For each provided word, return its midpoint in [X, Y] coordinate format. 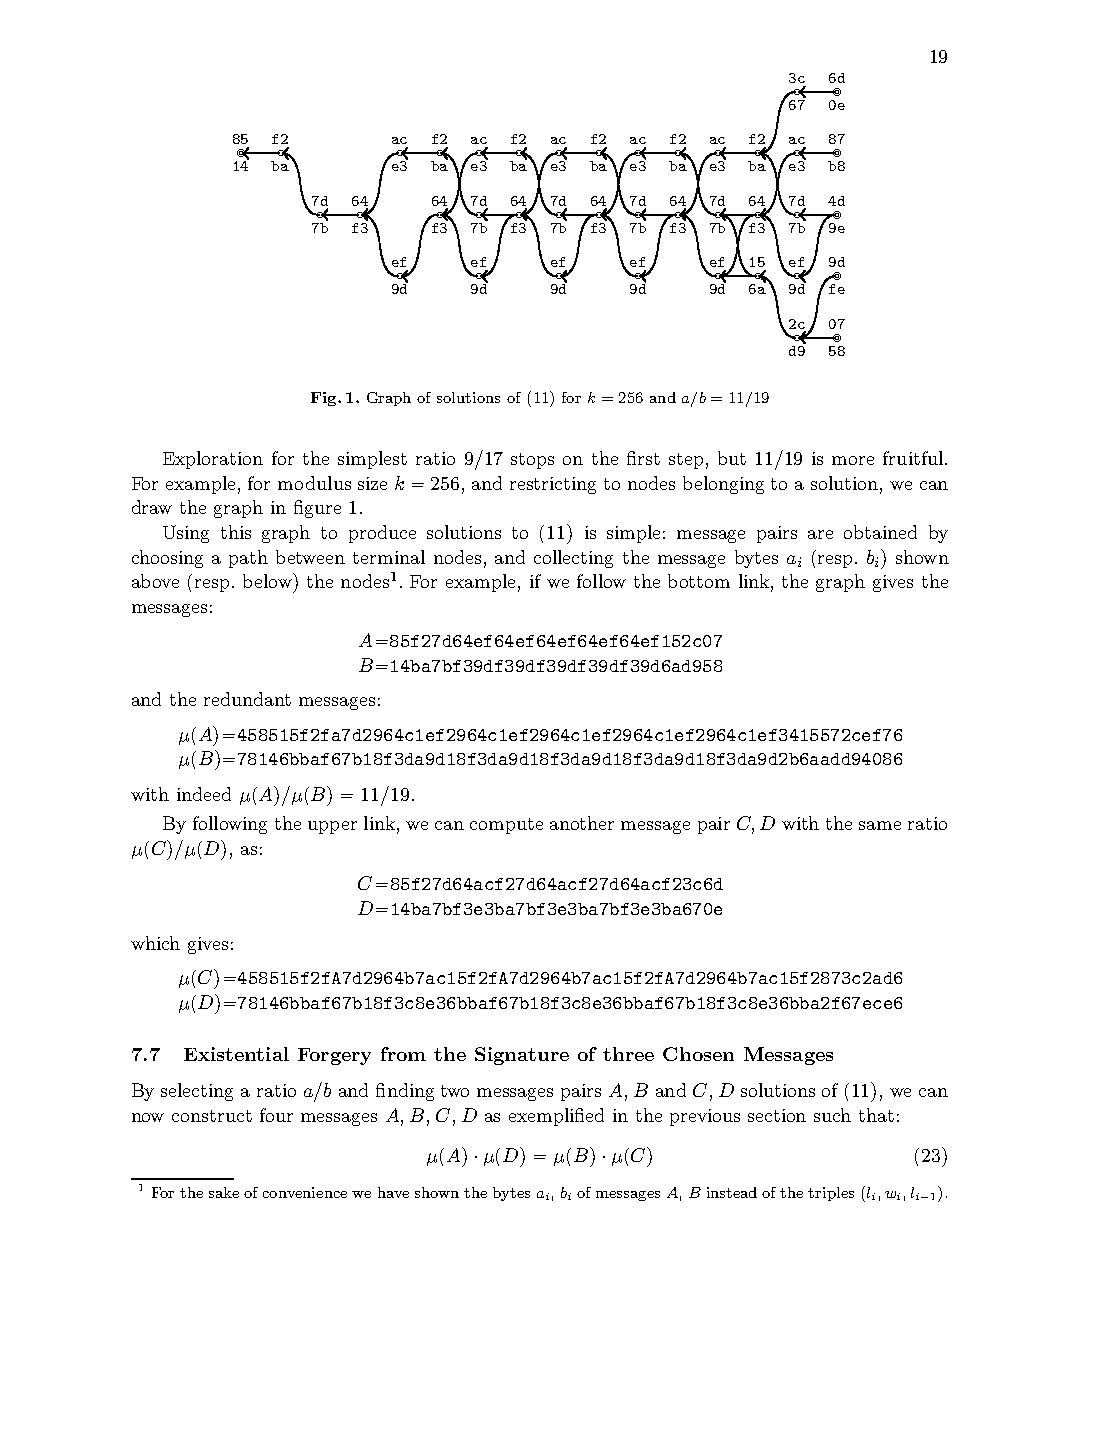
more [853, 460]
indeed [204, 794]
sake [224, 1192]
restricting [553, 485]
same [880, 825]
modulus [314, 483]
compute [506, 826]
